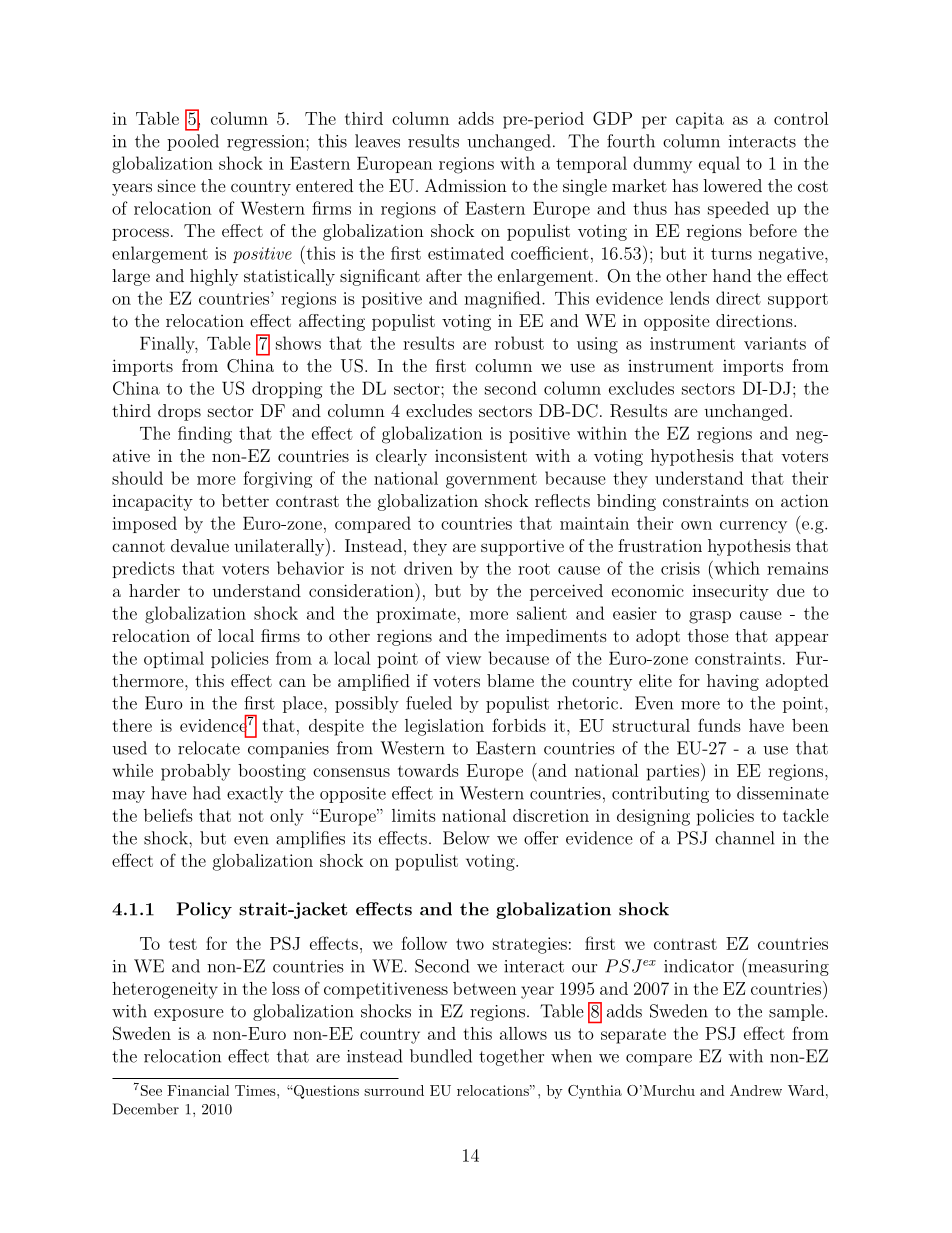 The height and width of the screenshot is (1233, 952). What do you see at coordinates (193, 142) in the screenshot?
I see `pooled` at bounding box center [193, 142].
